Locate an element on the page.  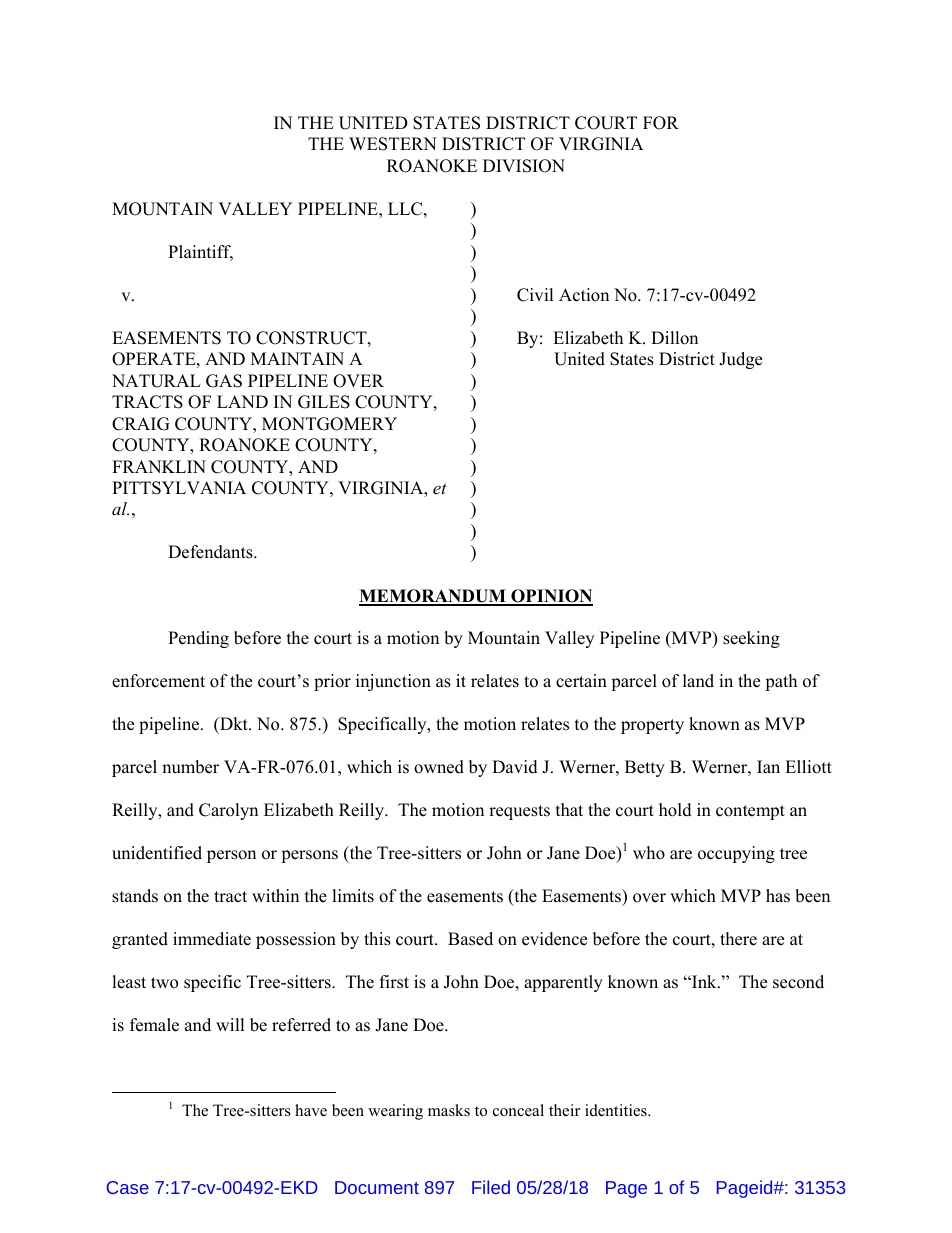
requests is located at coordinates (519, 812).
